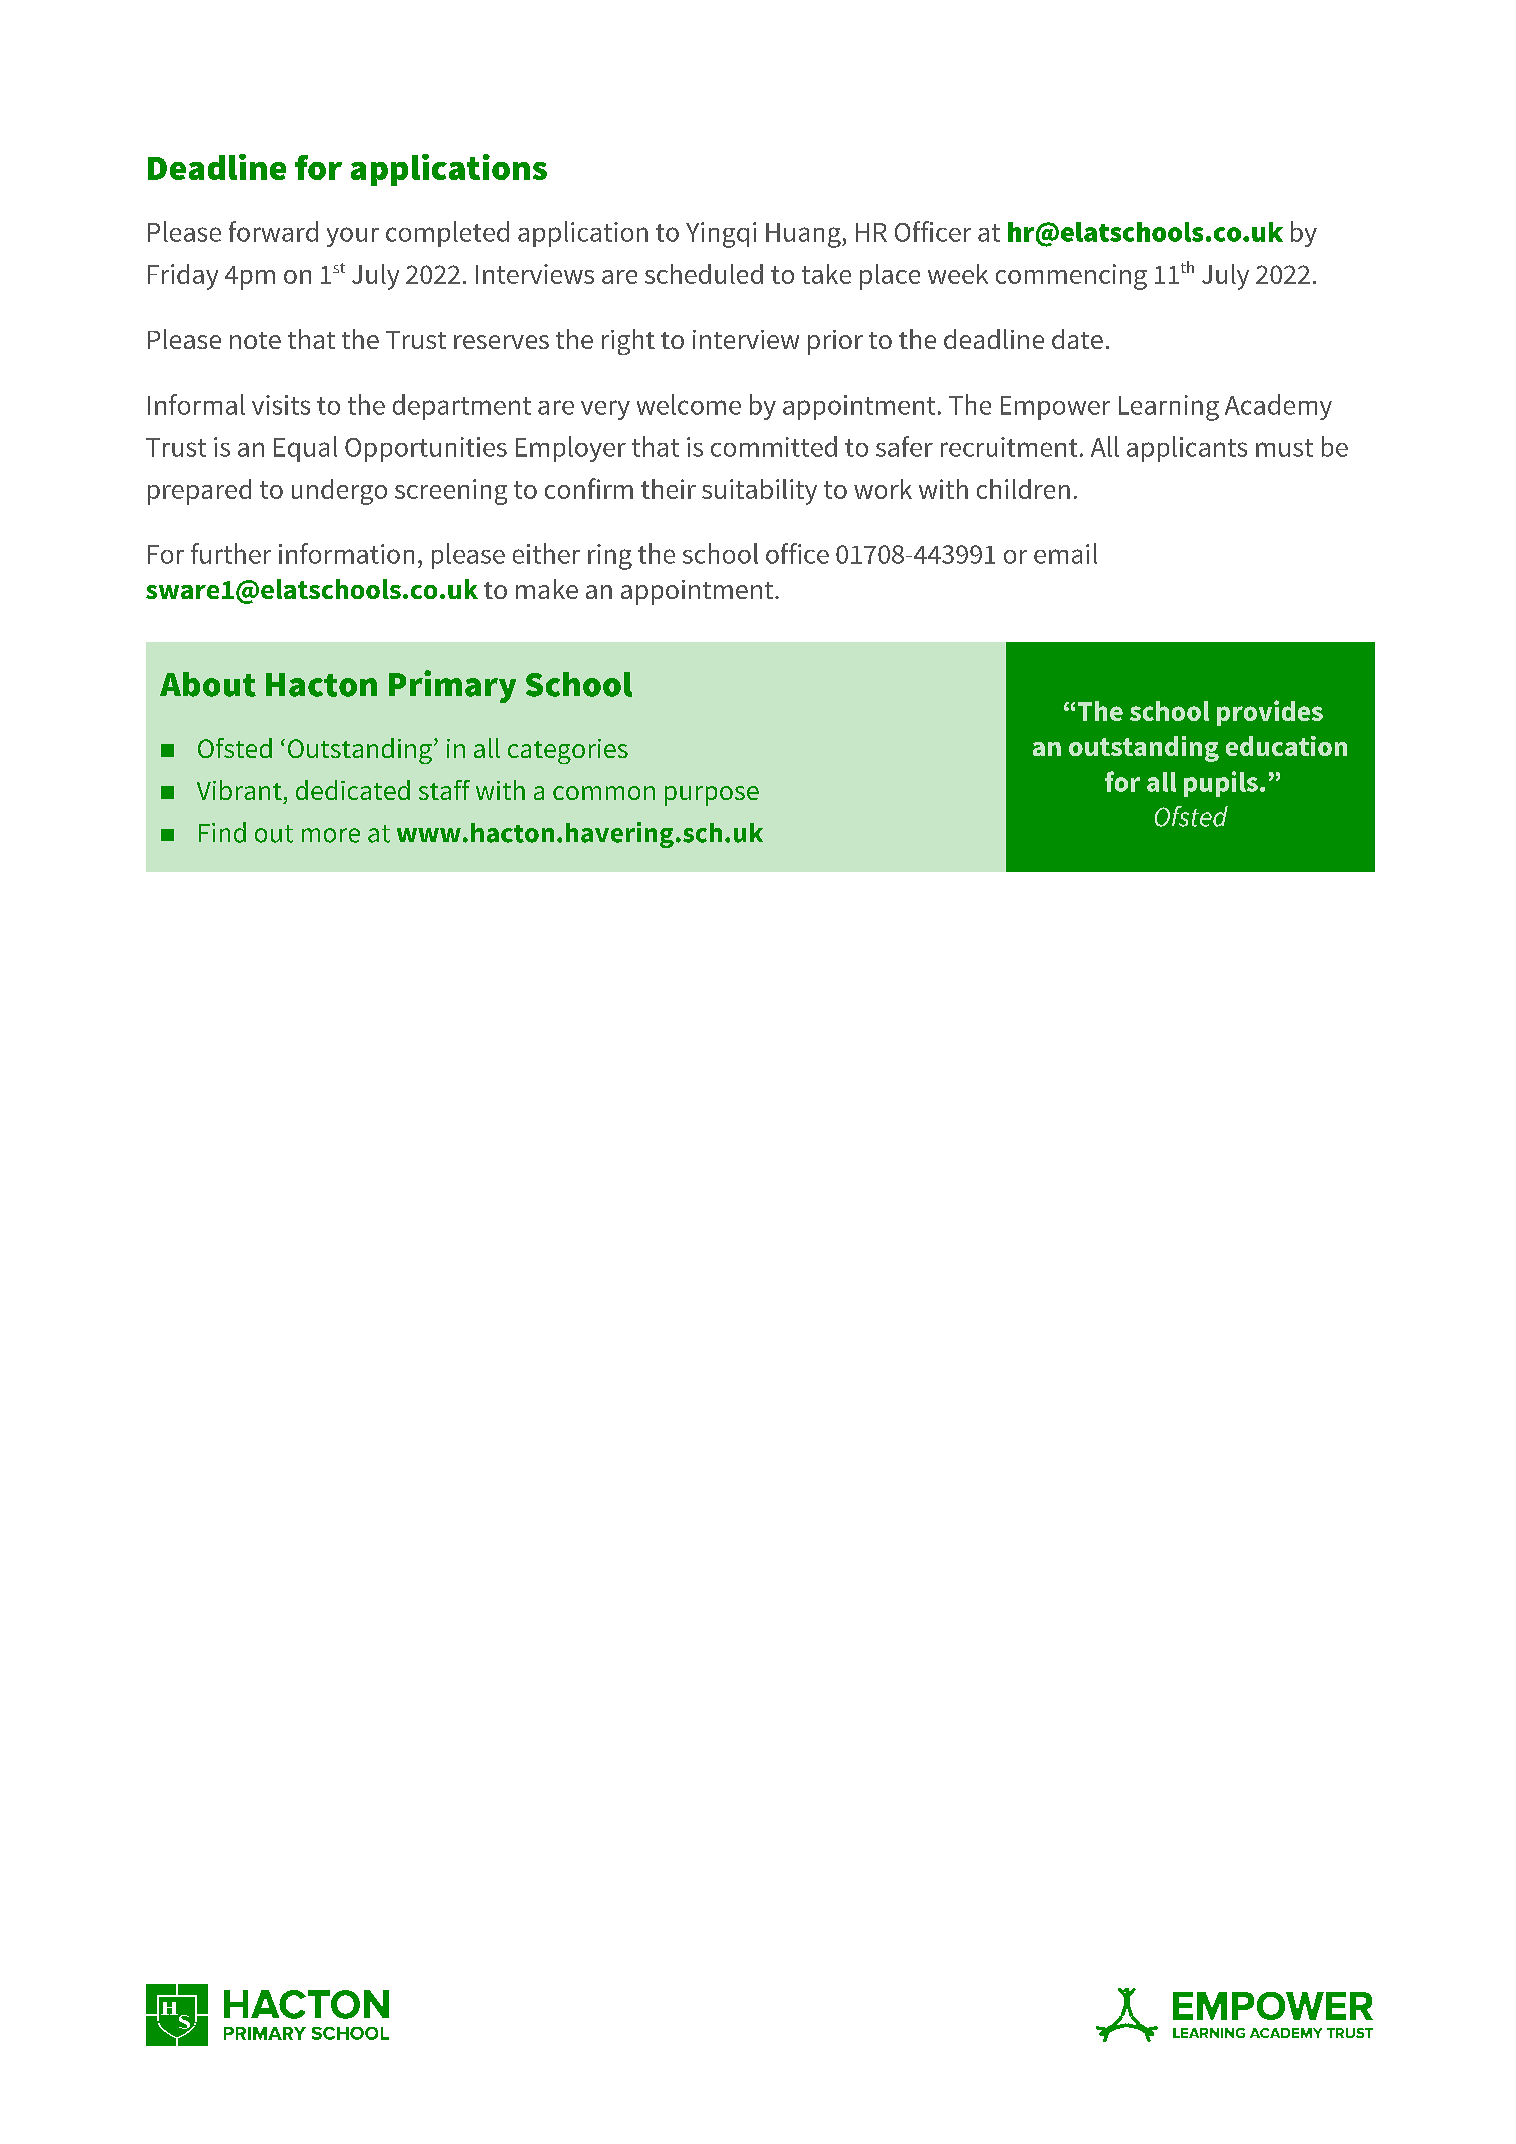 The height and width of the screenshot is (2144, 1516). Describe the element at coordinates (353, 237) in the screenshot. I see `your` at that location.
